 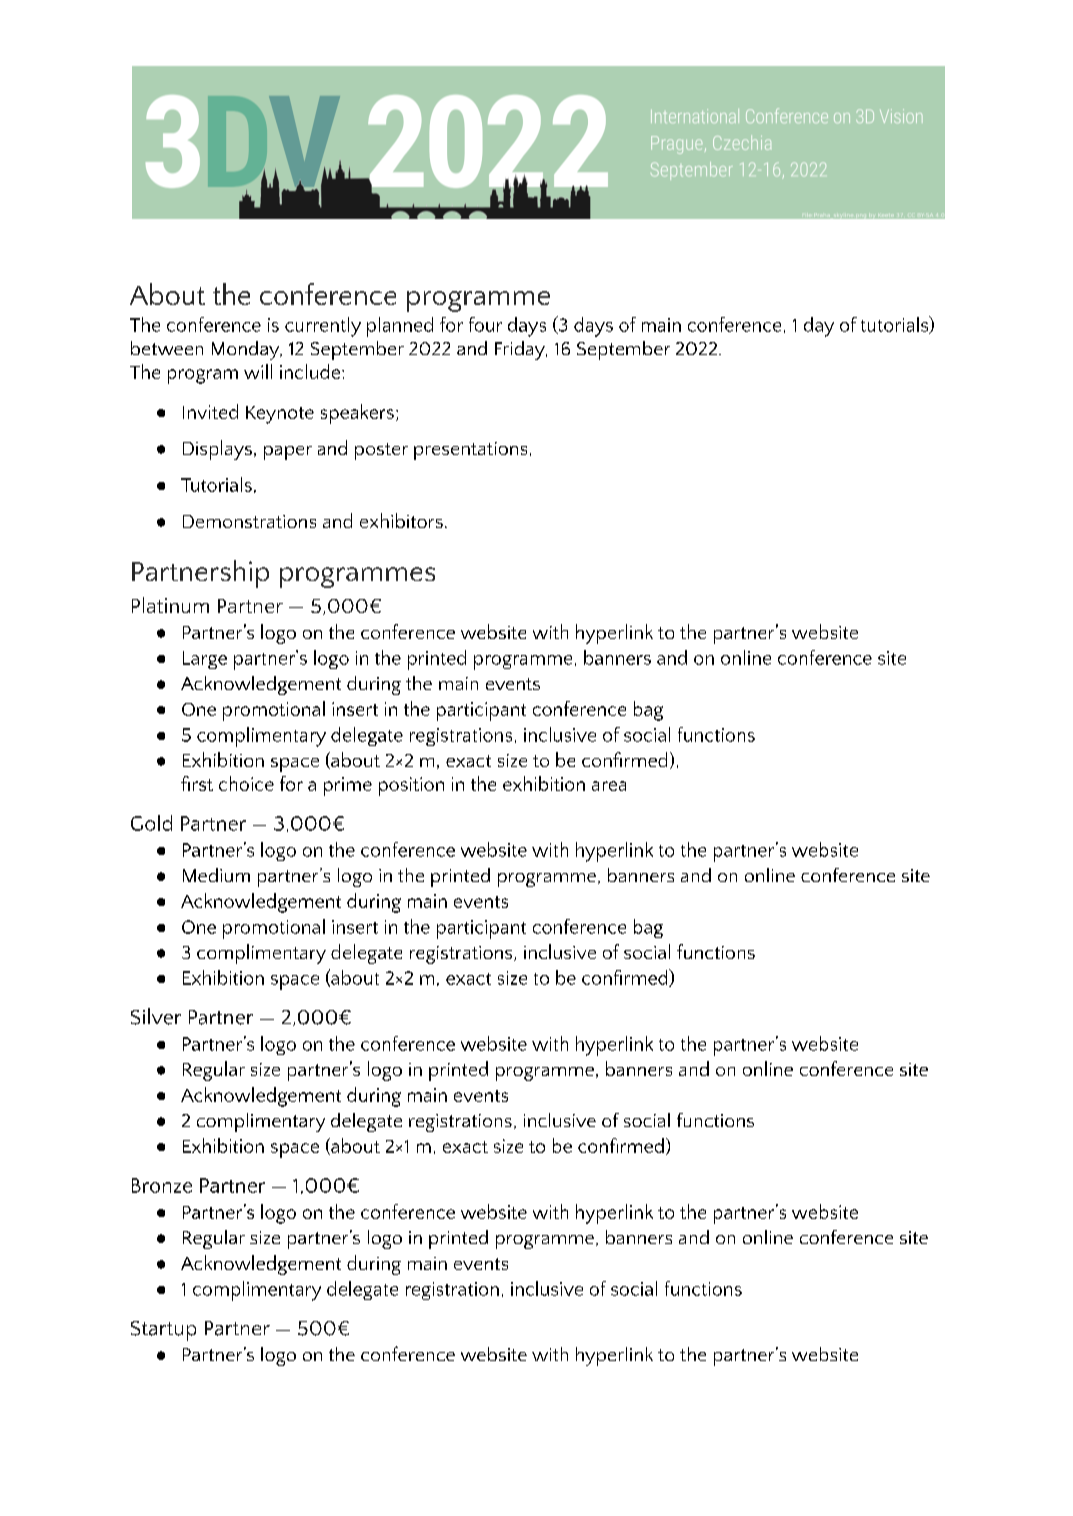 I want to click on Bronze, so click(x=162, y=1185).
